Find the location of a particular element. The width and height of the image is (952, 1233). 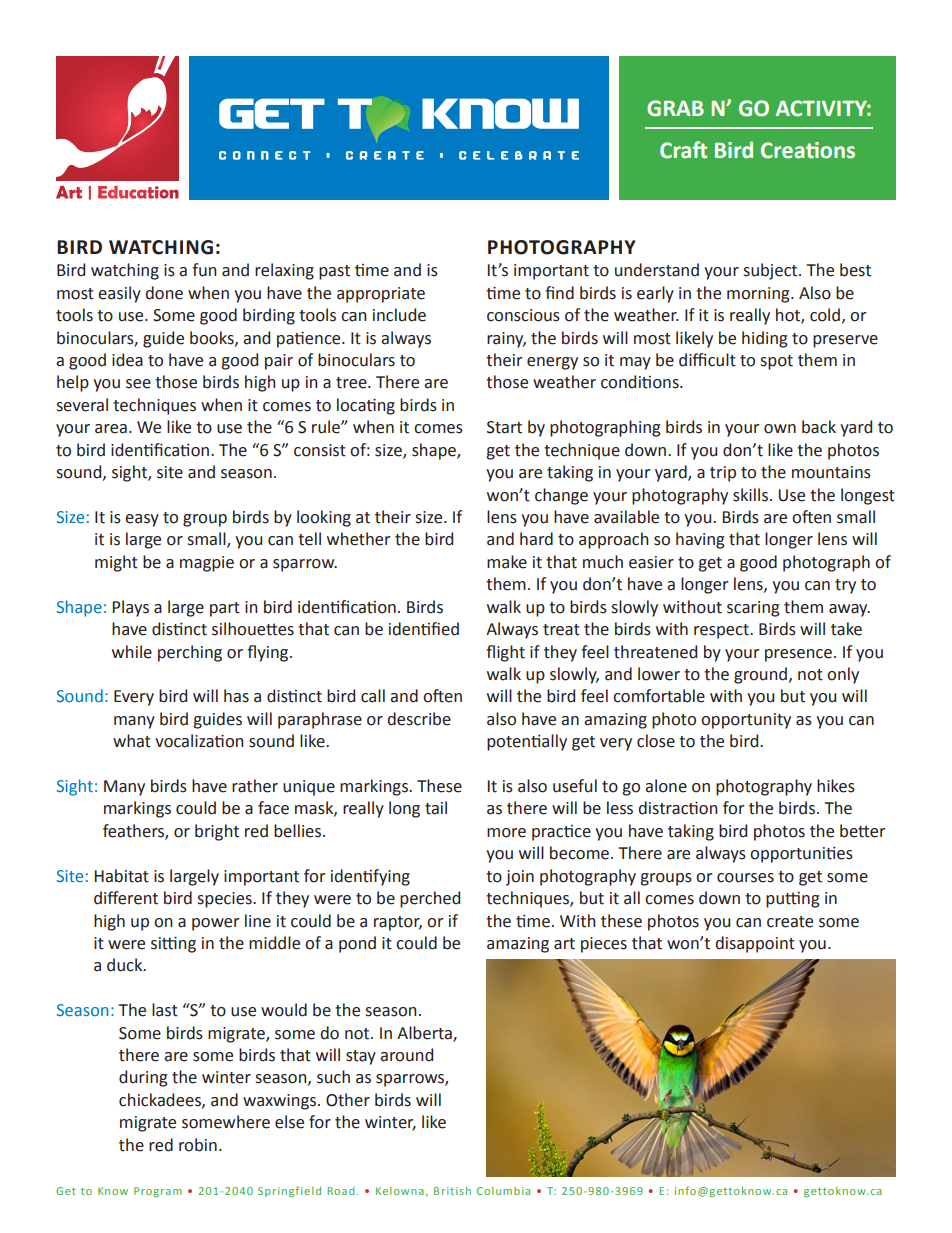

perched is located at coordinates (430, 899).
